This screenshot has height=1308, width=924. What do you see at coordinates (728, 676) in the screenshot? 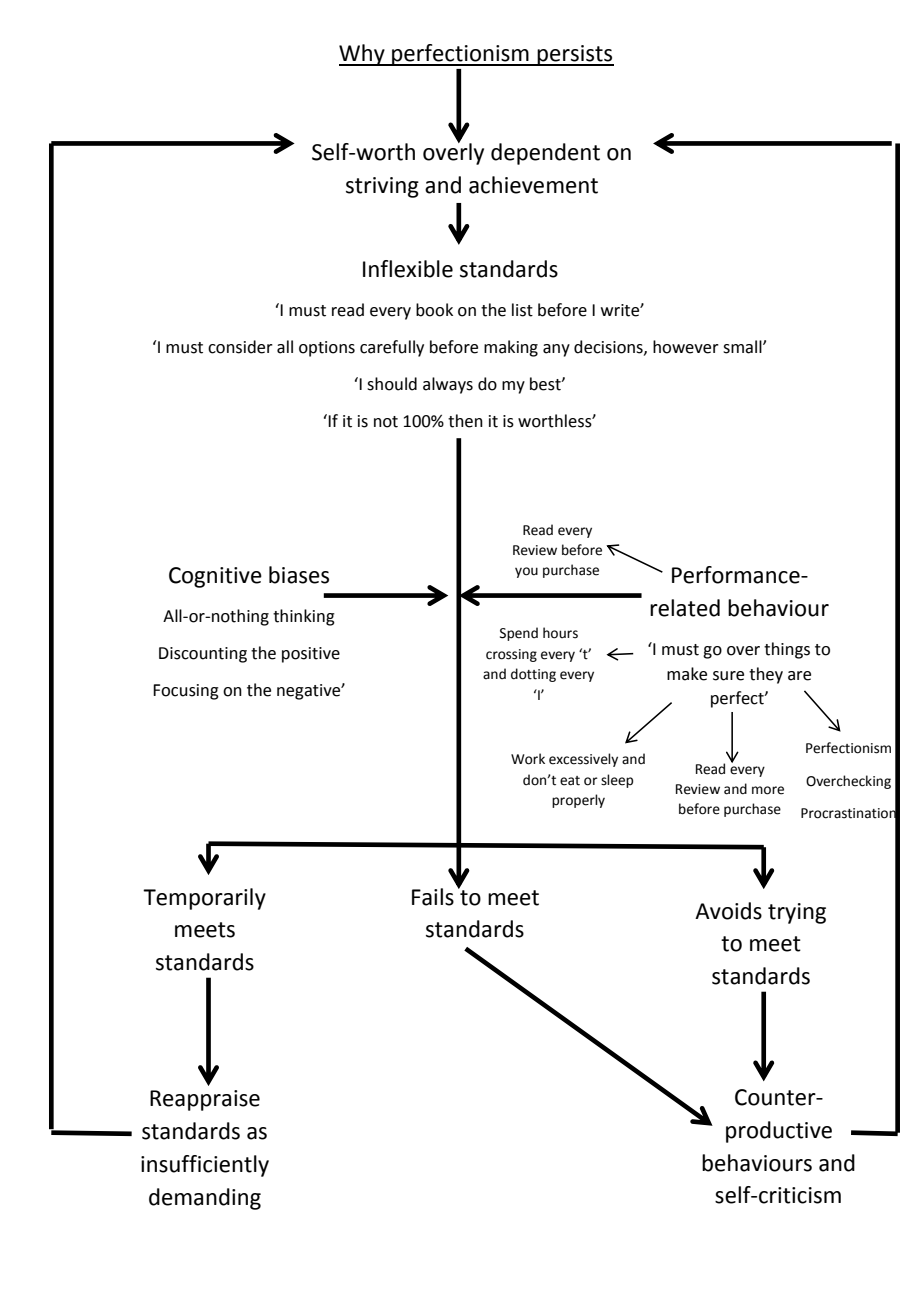
I see `sure` at bounding box center [728, 676].
